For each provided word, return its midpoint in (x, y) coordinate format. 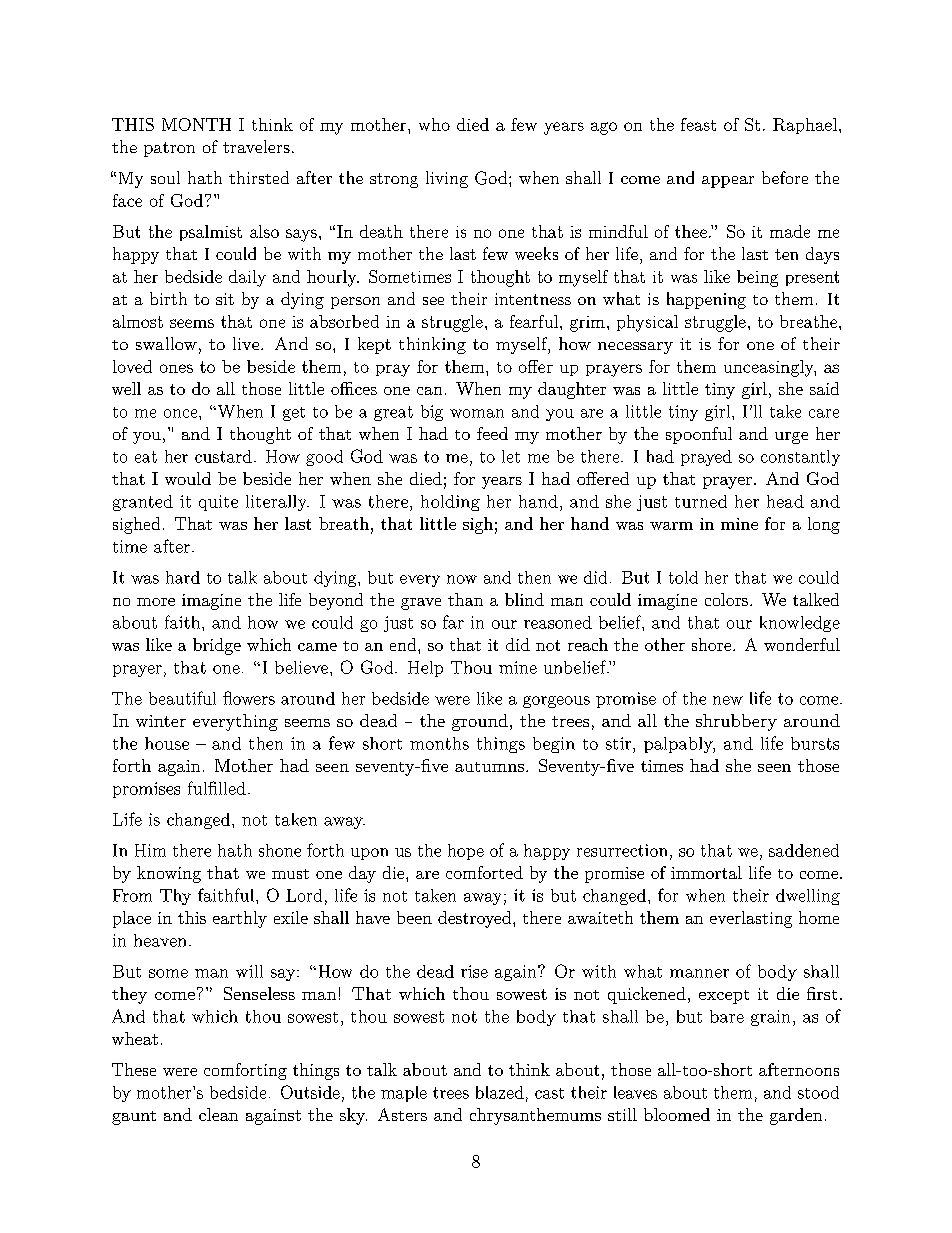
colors (726, 599)
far (453, 622)
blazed (500, 1092)
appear (728, 182)
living (447, 179)
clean (218, 1114)
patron (169, 149)
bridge (217, 646)
